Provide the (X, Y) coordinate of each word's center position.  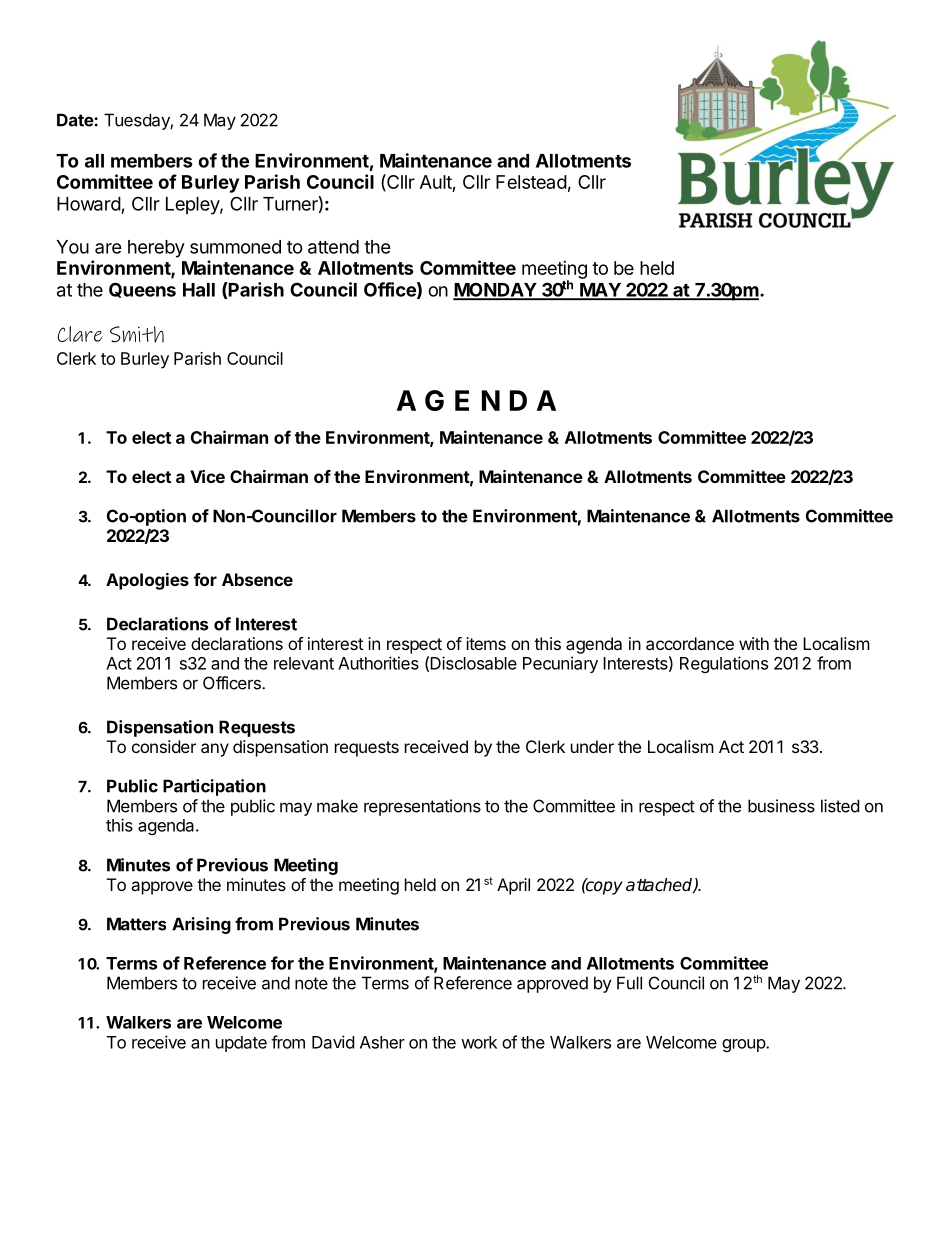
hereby (156, 249)
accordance (690, 643)
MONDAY (495, 290)
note (311, 983)
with (754, 643)
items (486, 643)
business (781, 806)
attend (333, 247)
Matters (136, 924)
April (513, 886)
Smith (137, 334)
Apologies (147, 581)
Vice (207, 476)
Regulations (724, 664)
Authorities (378, 663)
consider (164, 746)
